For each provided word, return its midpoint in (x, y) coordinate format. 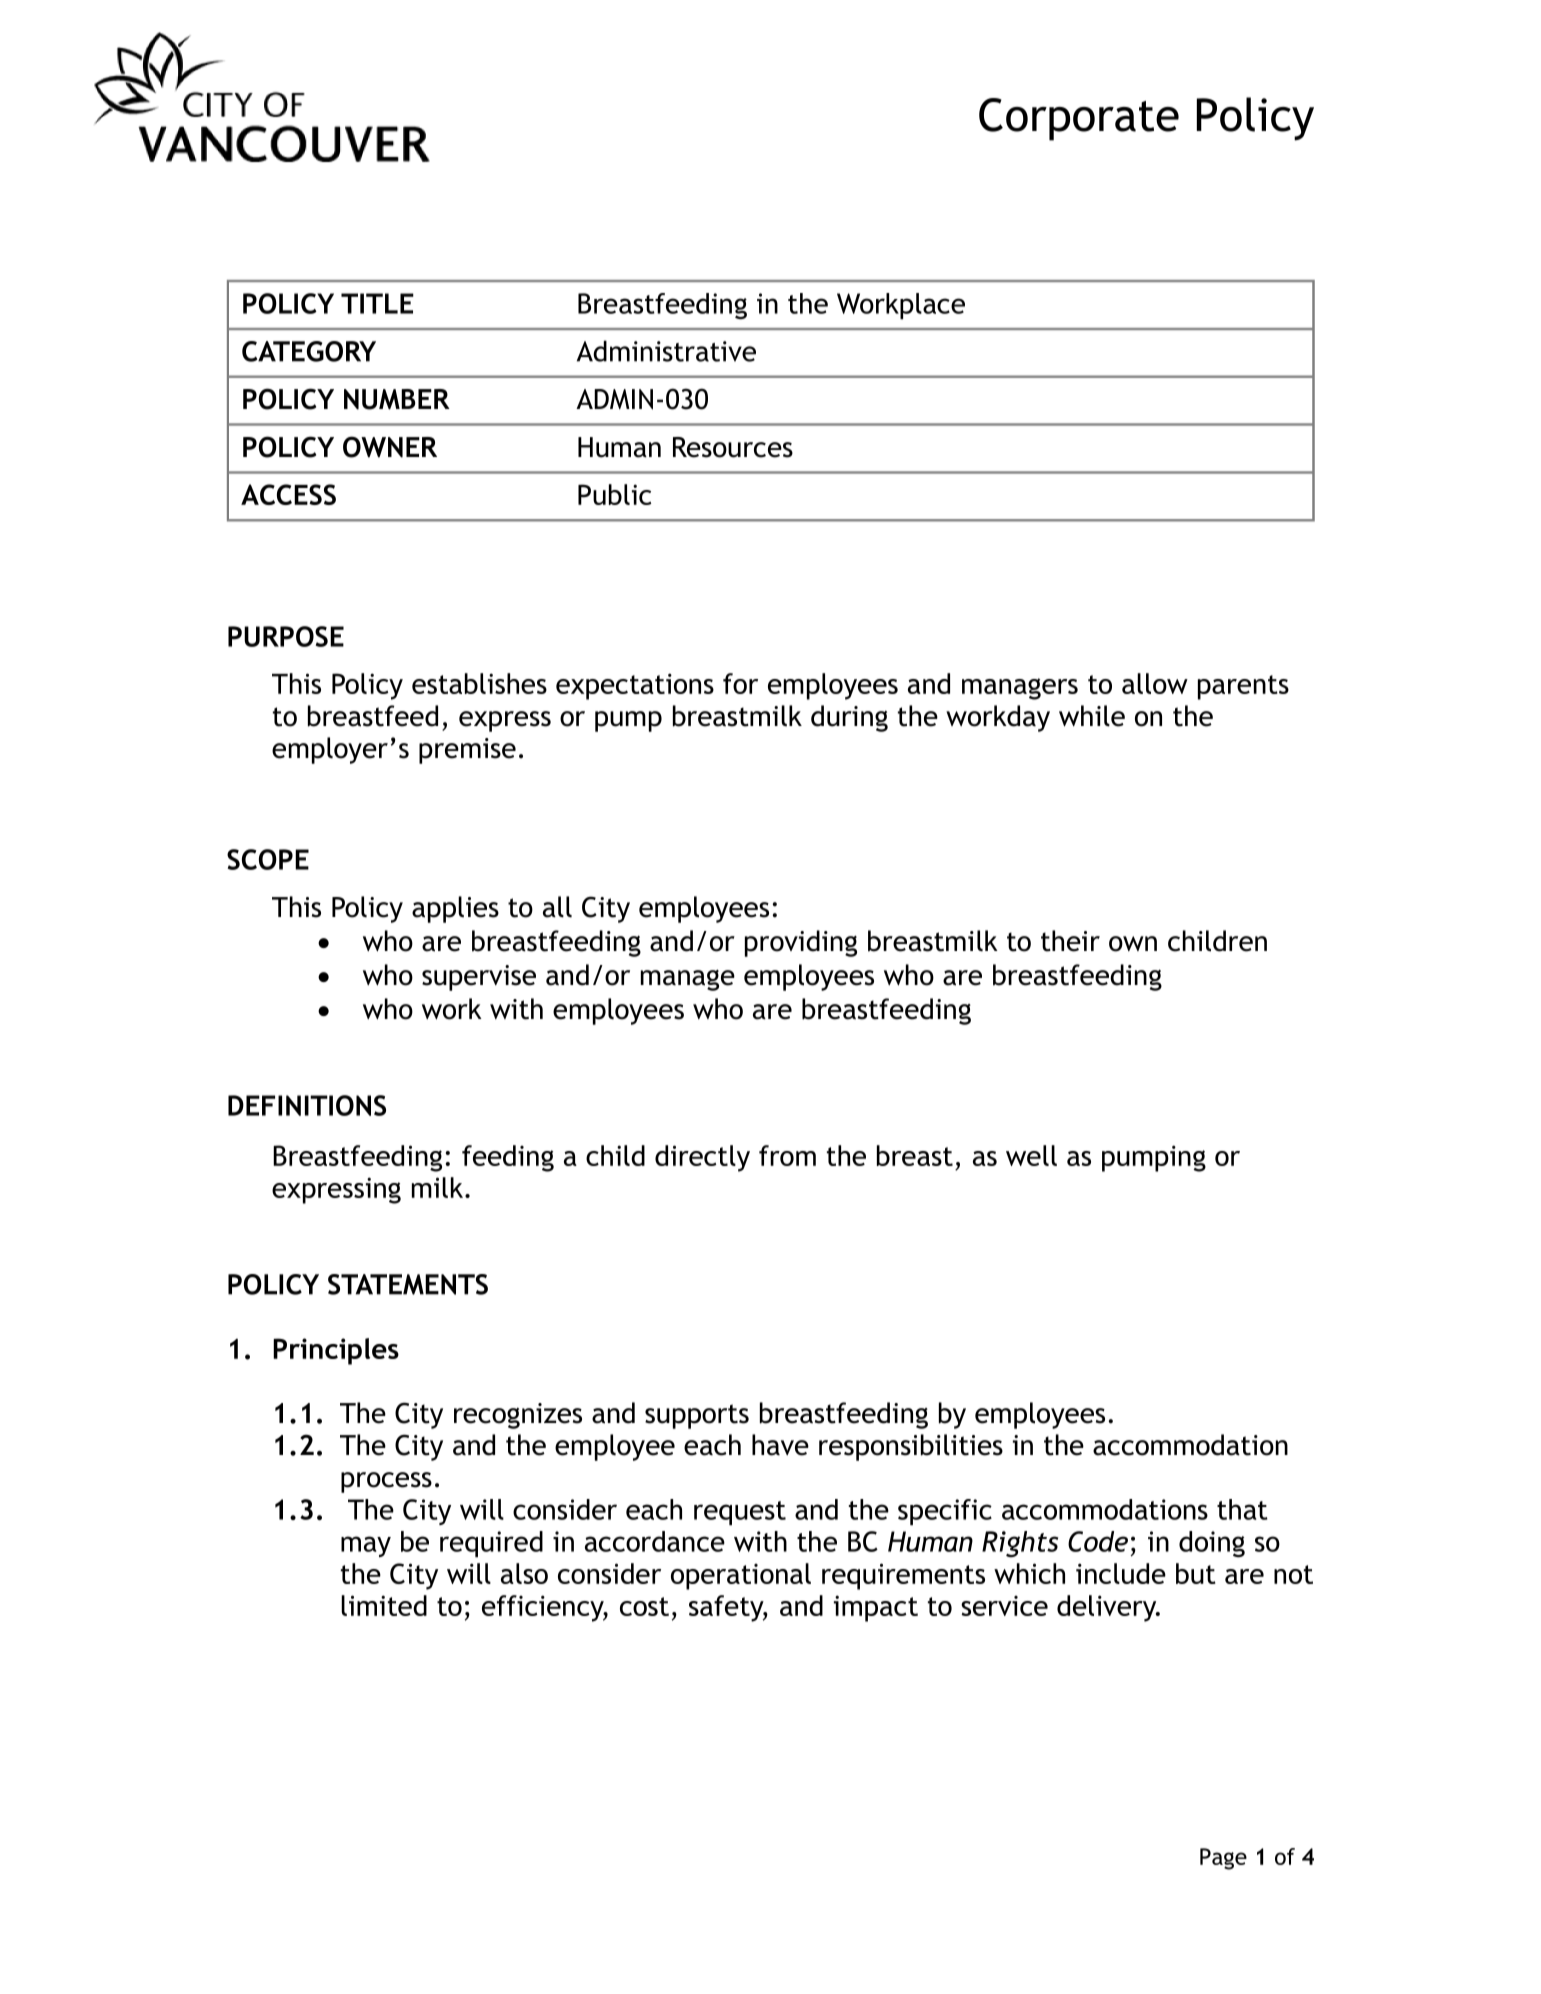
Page (1223, 1859)
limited (384, 1605)
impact (876, 1608)
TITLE (377, 303)
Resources (733, 447)
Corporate (1079, 119)
